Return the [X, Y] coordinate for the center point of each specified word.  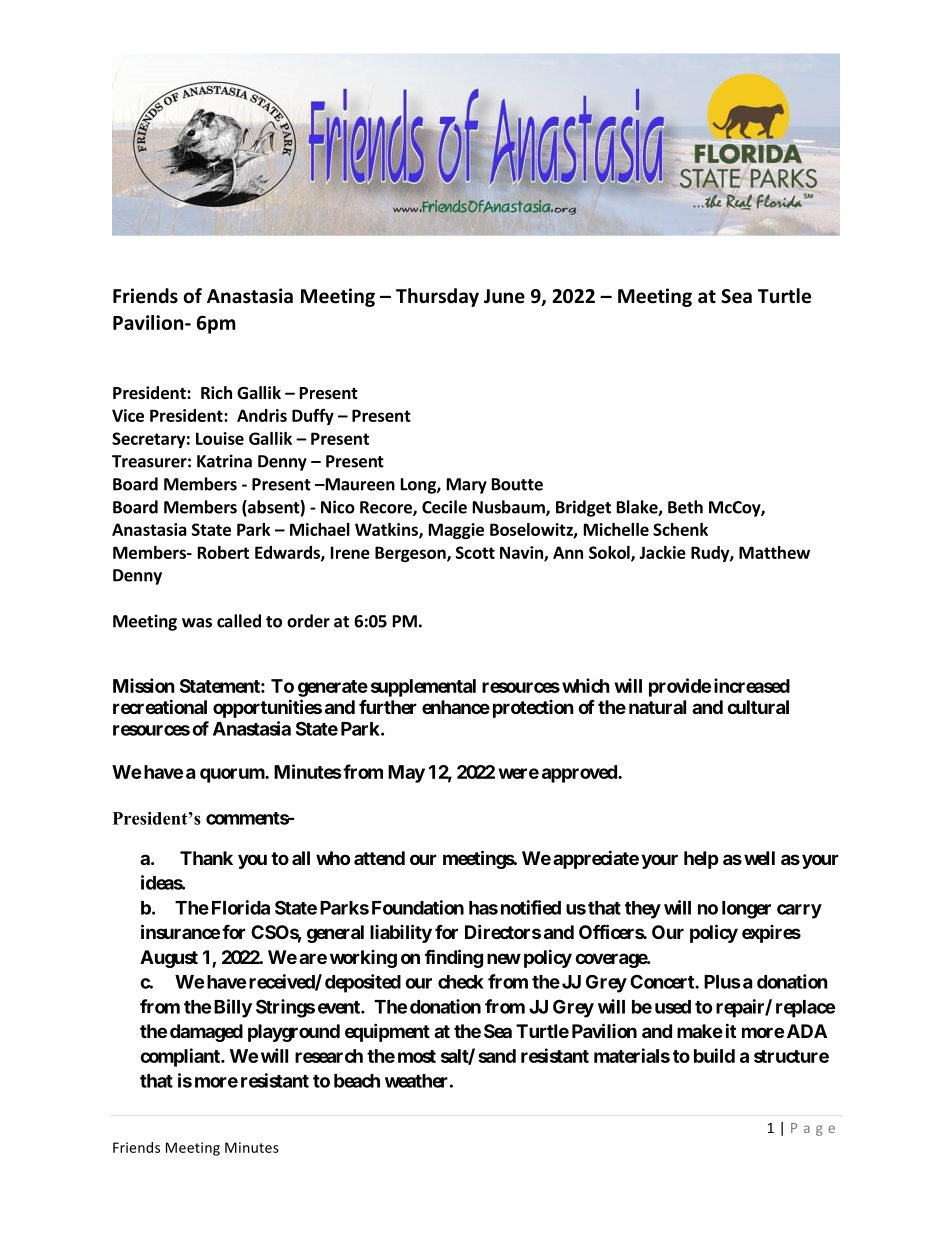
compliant [181, 1057]
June [504, 296]
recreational [160, 706]
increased [752, 685]
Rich [216, 392]
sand [497, 1056]
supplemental [423, 688]
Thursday [437, 297]
